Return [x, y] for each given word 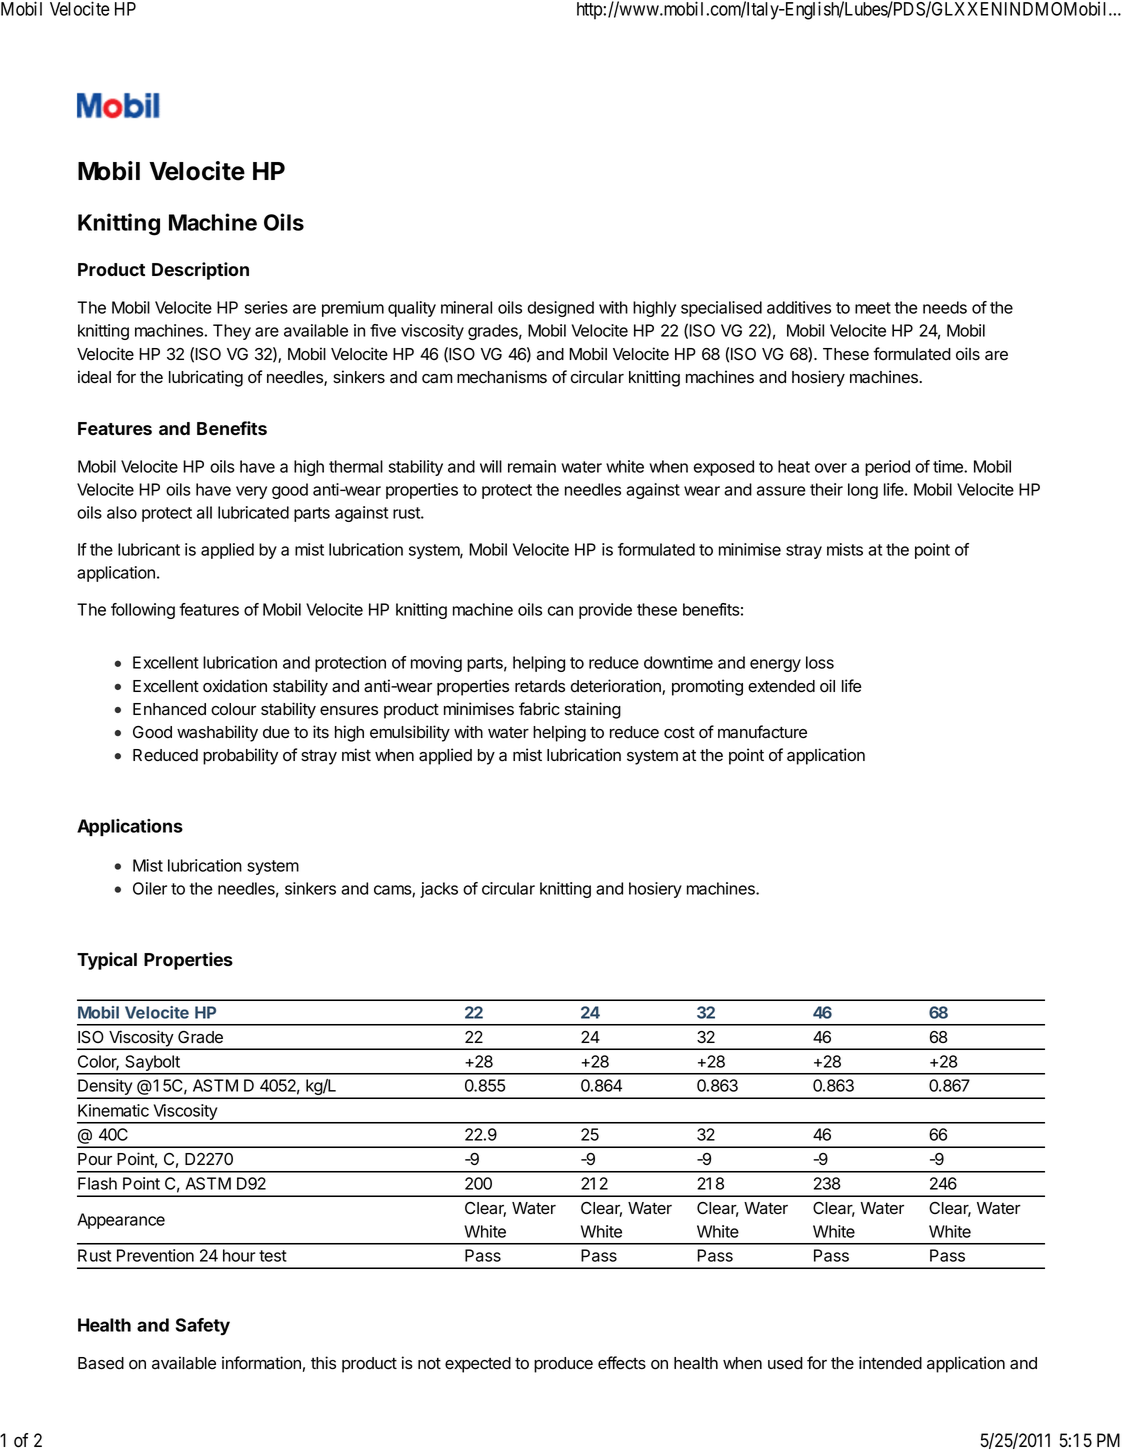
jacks [439, 890]
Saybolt [152, 1064]
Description [200, 271]
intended [890, 1363]
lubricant [149, 549]
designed [561, 309]
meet [873, 308]
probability [240, 756]
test [273, 1256]
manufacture [762, 732]
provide [605, 611]
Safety [203, 1327]
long [863, 491]
